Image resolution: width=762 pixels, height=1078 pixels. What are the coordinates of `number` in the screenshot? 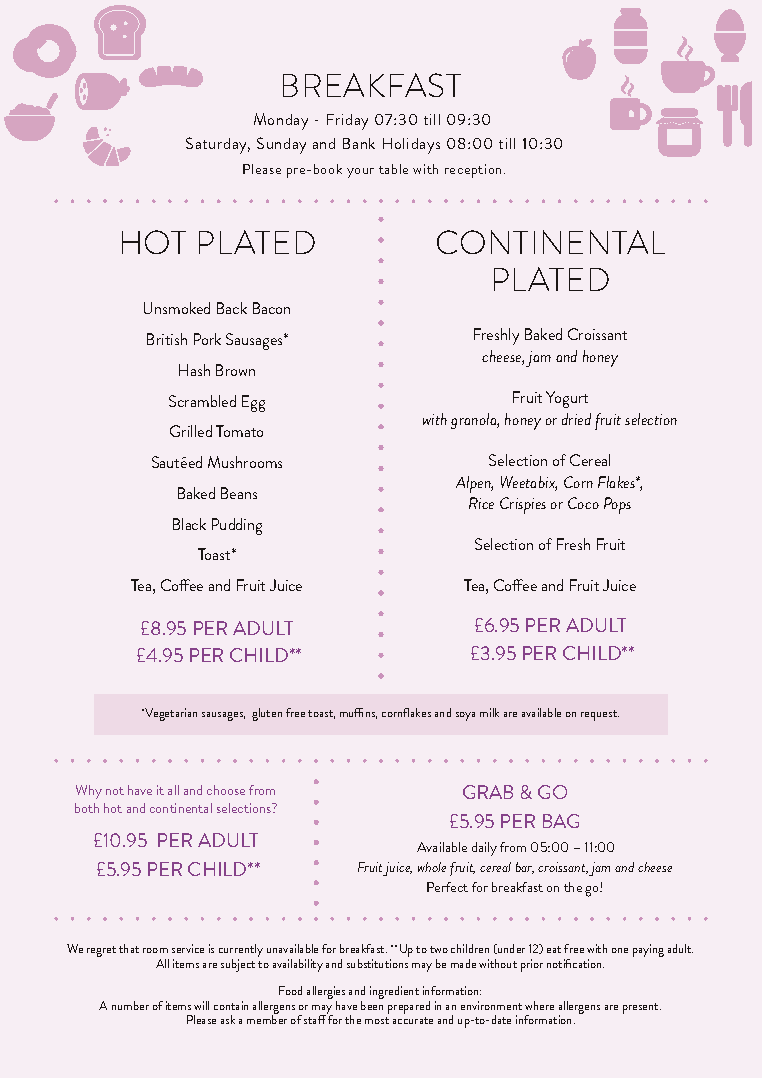 It's located at (130, 1005).
